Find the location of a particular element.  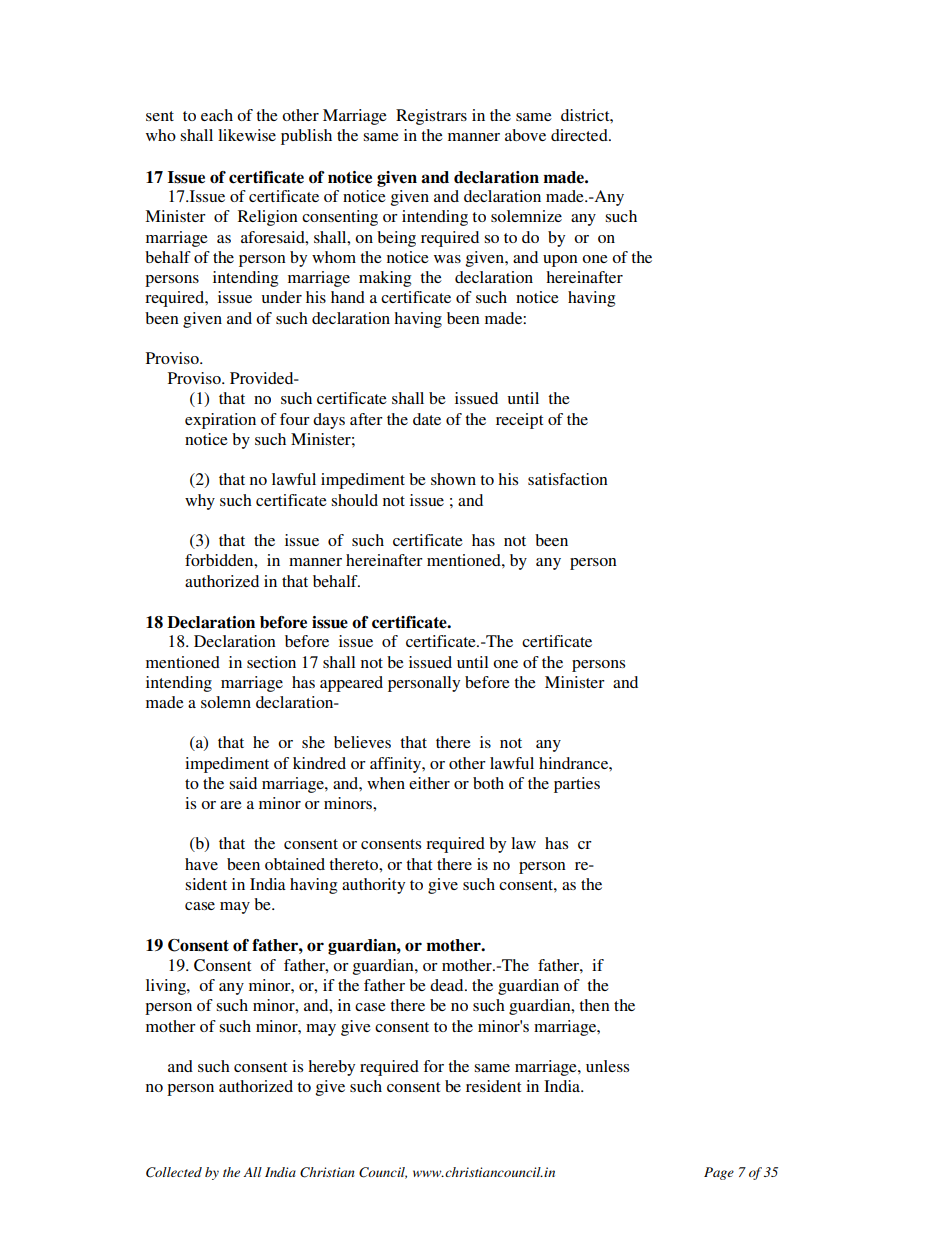

hereby is located at coordinates (331, 1068).
